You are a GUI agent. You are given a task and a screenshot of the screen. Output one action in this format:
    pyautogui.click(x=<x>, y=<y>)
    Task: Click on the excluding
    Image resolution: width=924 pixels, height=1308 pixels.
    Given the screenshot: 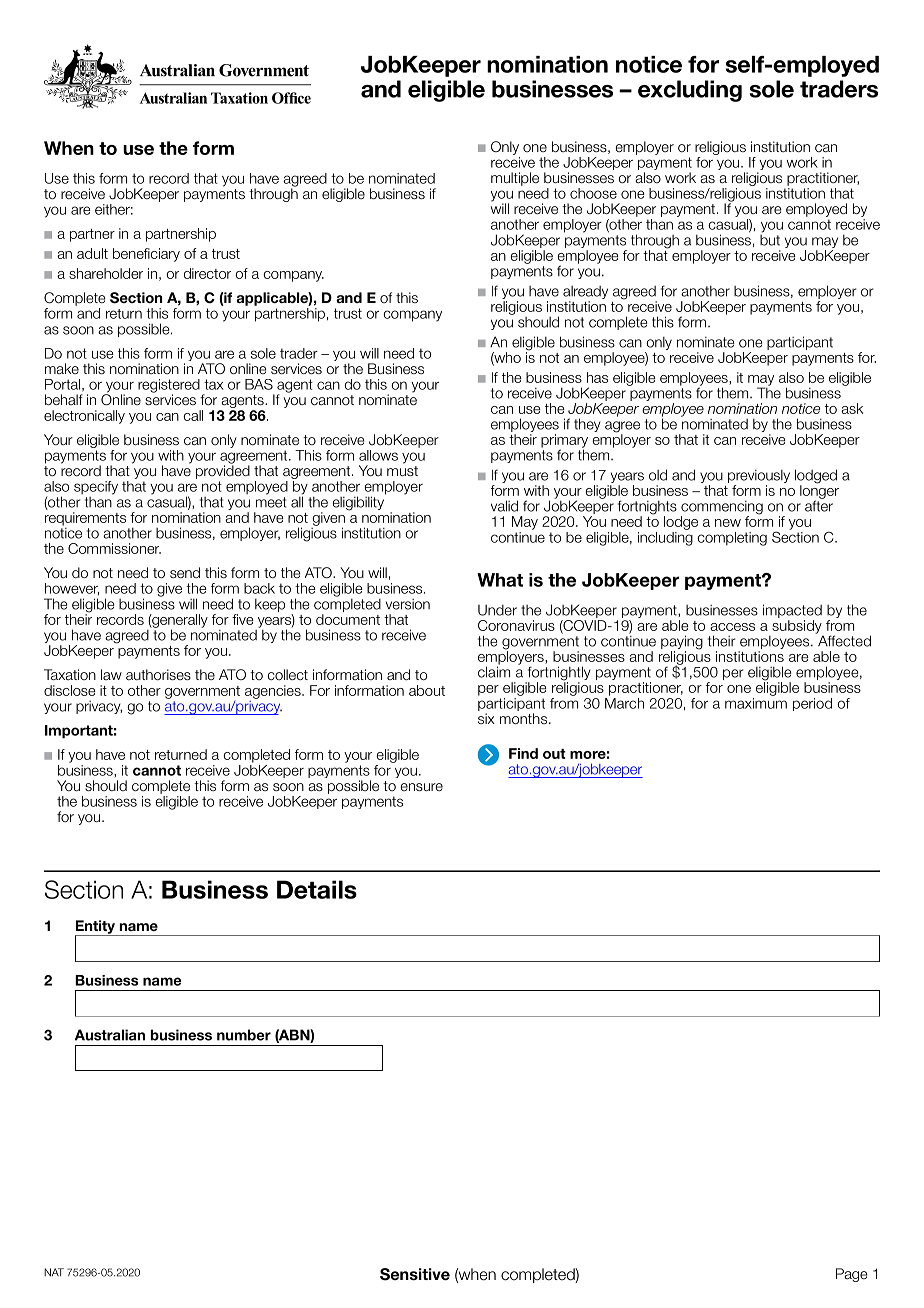 What is the action you would take?
    pyautogui.click(x=690, y=91)
